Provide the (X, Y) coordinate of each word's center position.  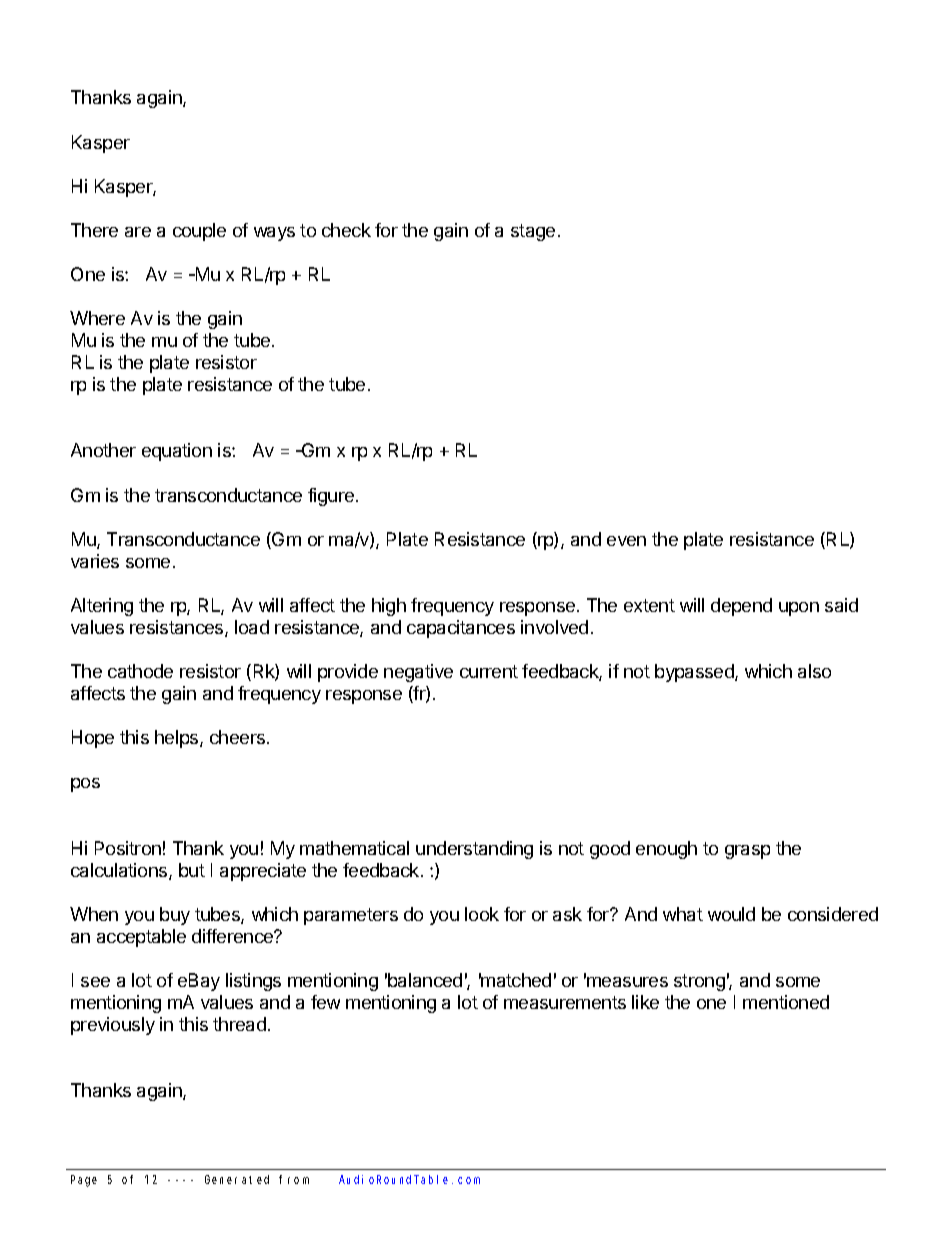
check (346, 230)
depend (741, 607)
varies (95, 561)
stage (533, 232)
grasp (747, 852)
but (192, 870)
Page (84, 1181)
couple (199, 232)
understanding (474, 850)
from (294, 1179)
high (389, 607)
